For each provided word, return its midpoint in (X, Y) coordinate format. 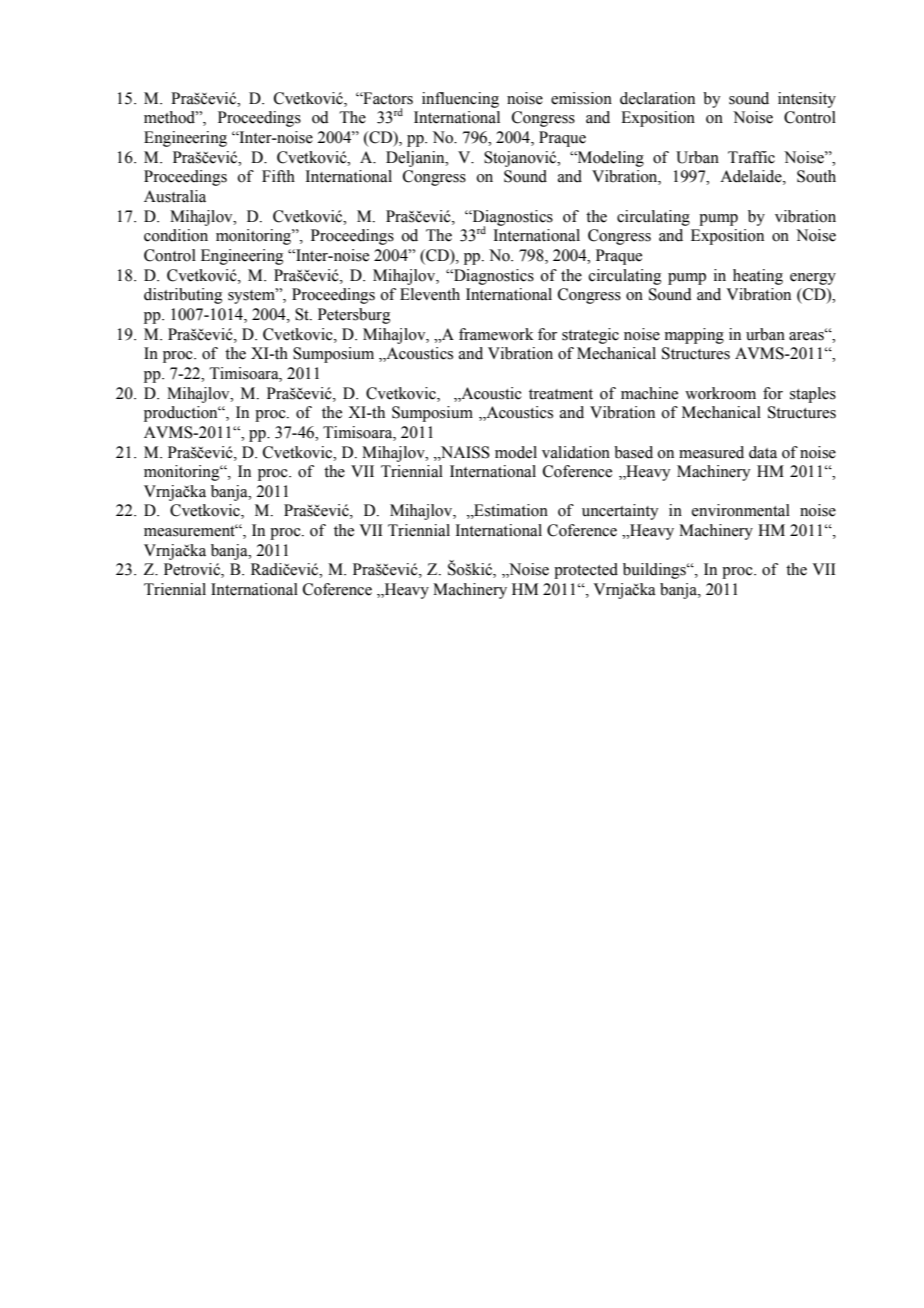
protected (586, 571)
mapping (694, 336)
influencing (460, 100)
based (633, 452)
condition (176, 235)
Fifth (278, 176)
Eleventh (430, 294)
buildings (655, 571)
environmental (741, 510)
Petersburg (354, 316)
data (763, 452)
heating (758, 277)
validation (576, 452)
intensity (807, 100)
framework (496, 334)
